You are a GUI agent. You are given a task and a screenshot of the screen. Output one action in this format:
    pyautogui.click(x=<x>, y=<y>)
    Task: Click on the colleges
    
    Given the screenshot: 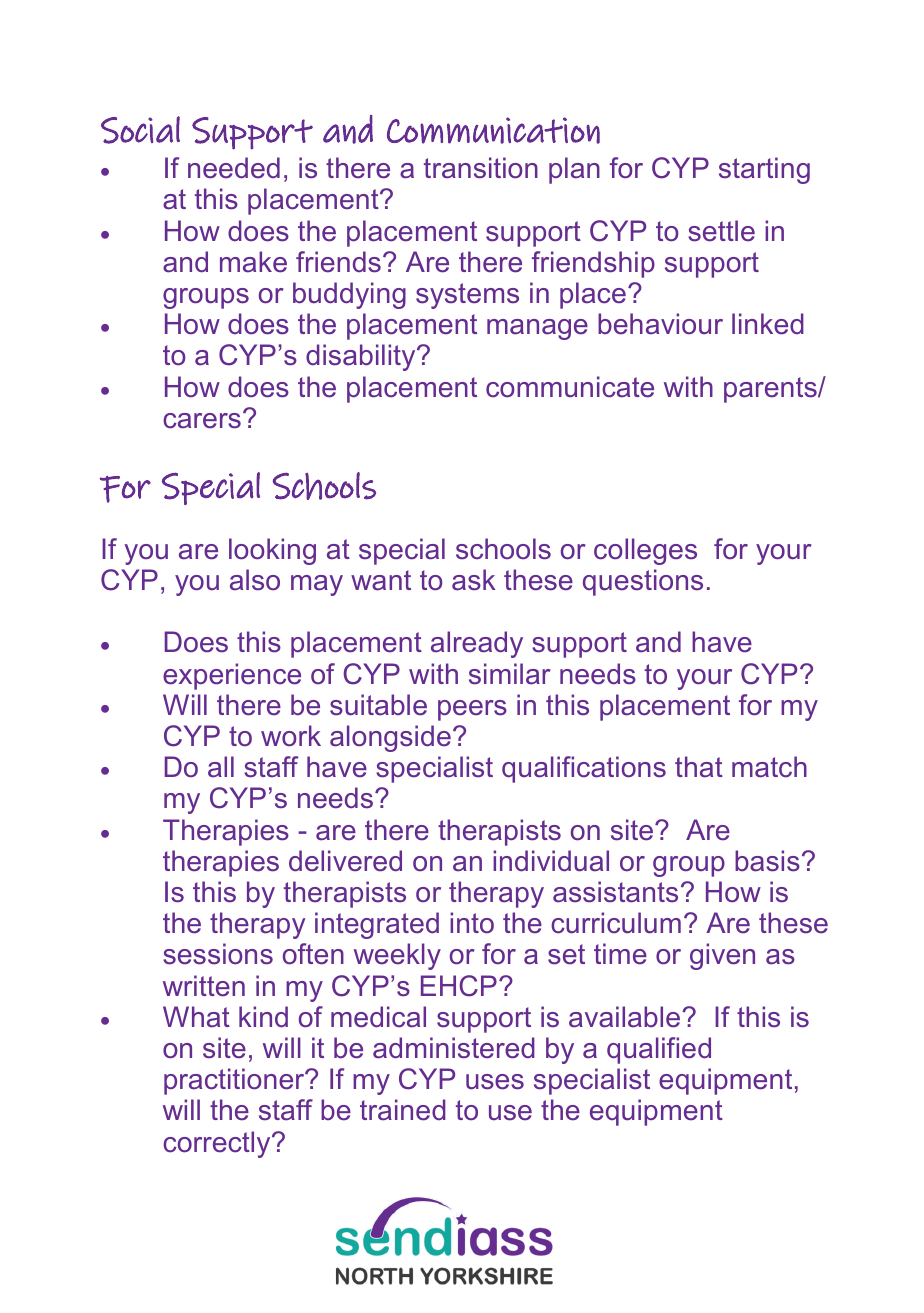 What is the action you would take?
    pyautogui.click(x=645, y=551)
